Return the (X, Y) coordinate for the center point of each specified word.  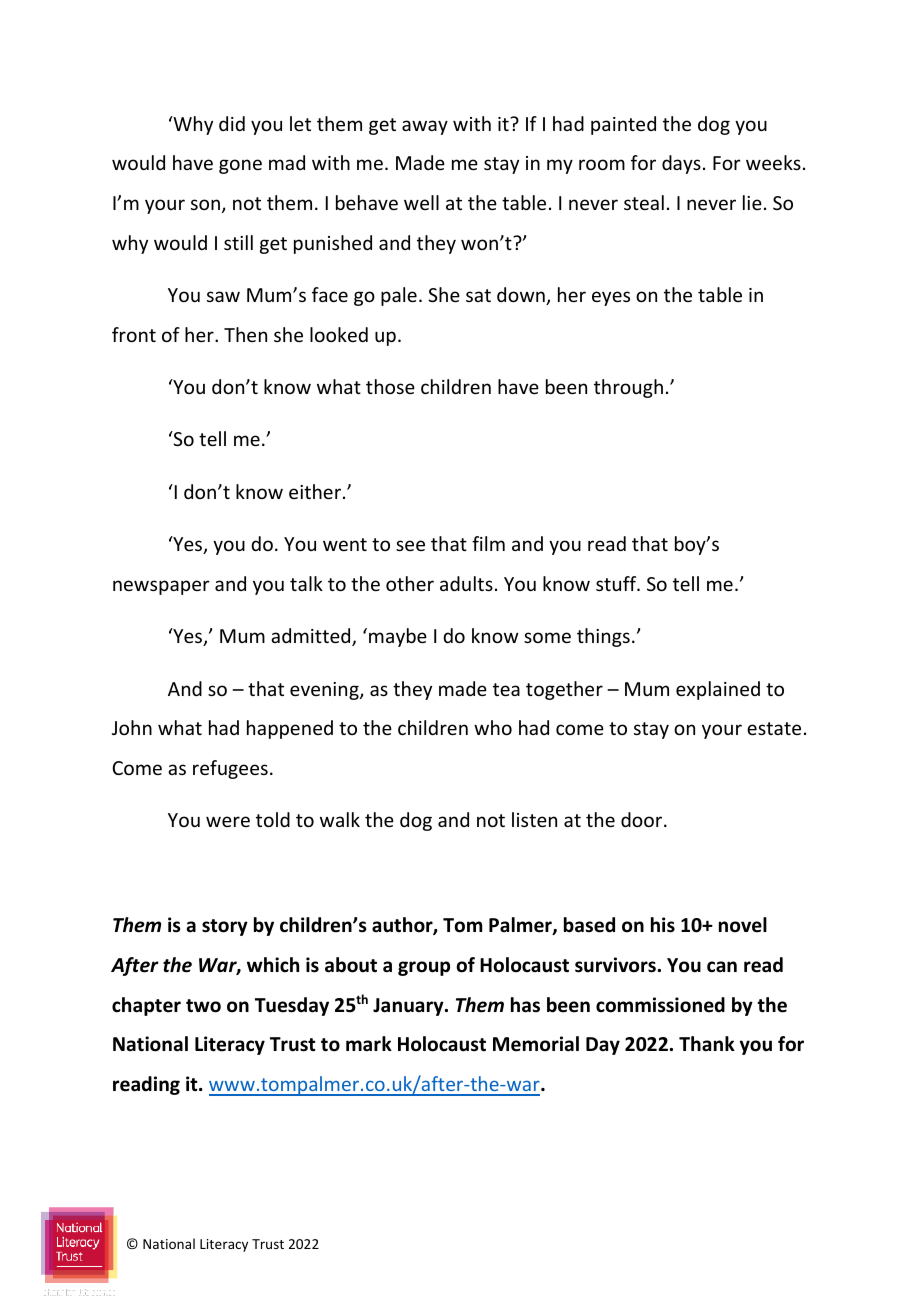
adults (466, 583)
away (425, 127)
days (681, 164)
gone (240, 166)
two (203, 1006)
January (409, 1007)
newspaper (161, 587)
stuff (617, 583)
